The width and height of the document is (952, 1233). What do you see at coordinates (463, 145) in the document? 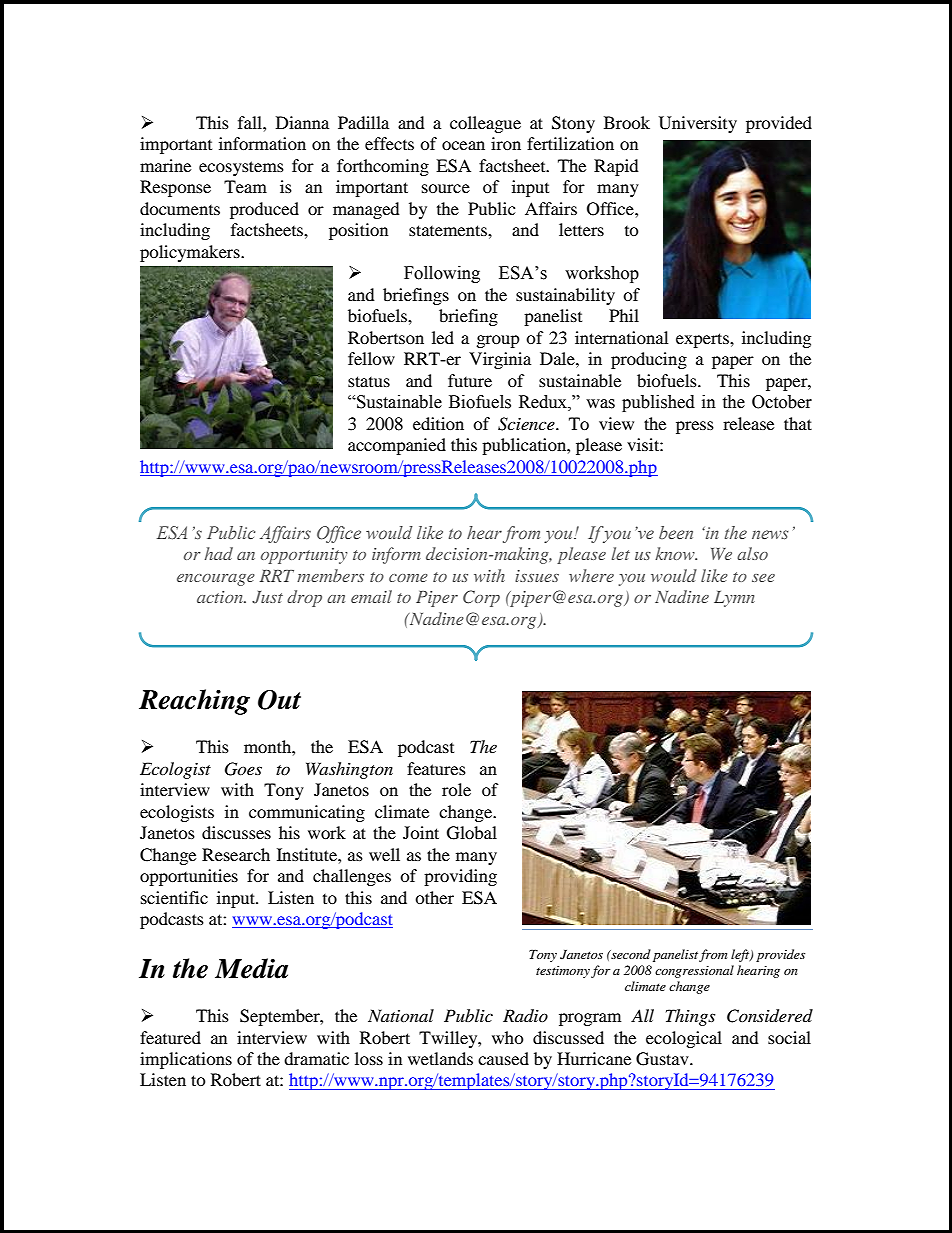
I see `ocean` at bounding box center [463, 145].
